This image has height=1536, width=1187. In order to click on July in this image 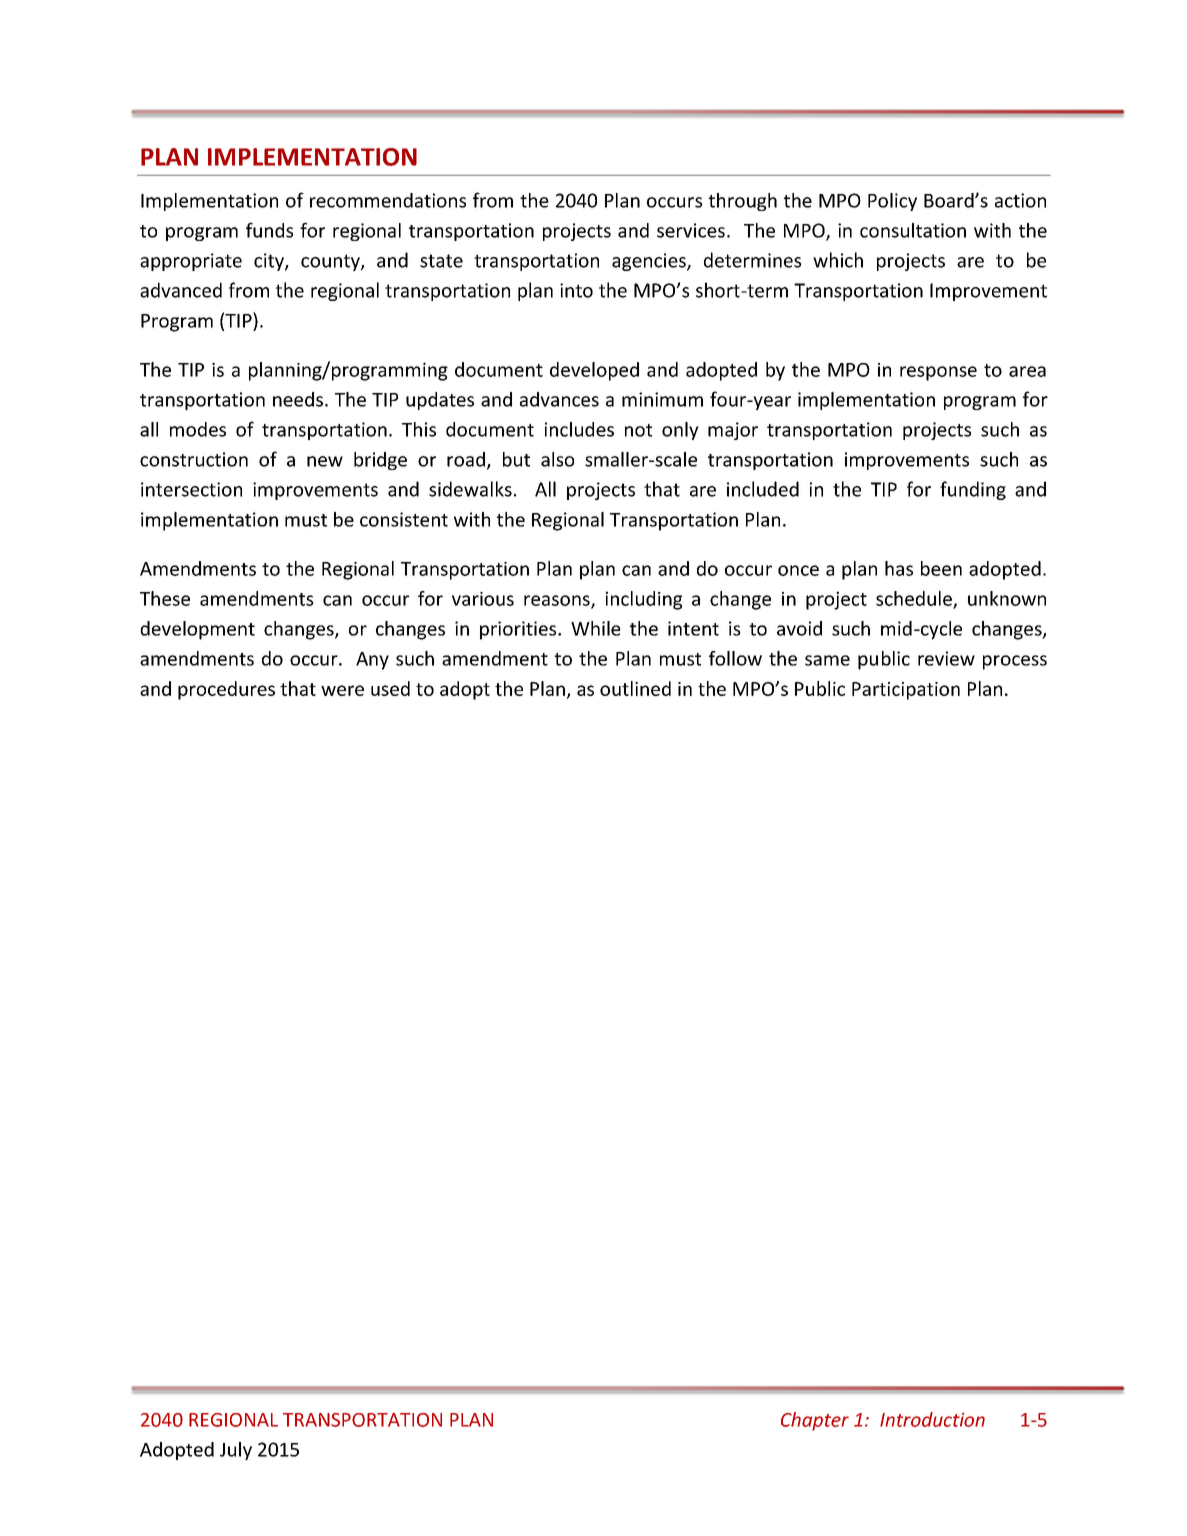, I will do `click(236, 1451)`.
